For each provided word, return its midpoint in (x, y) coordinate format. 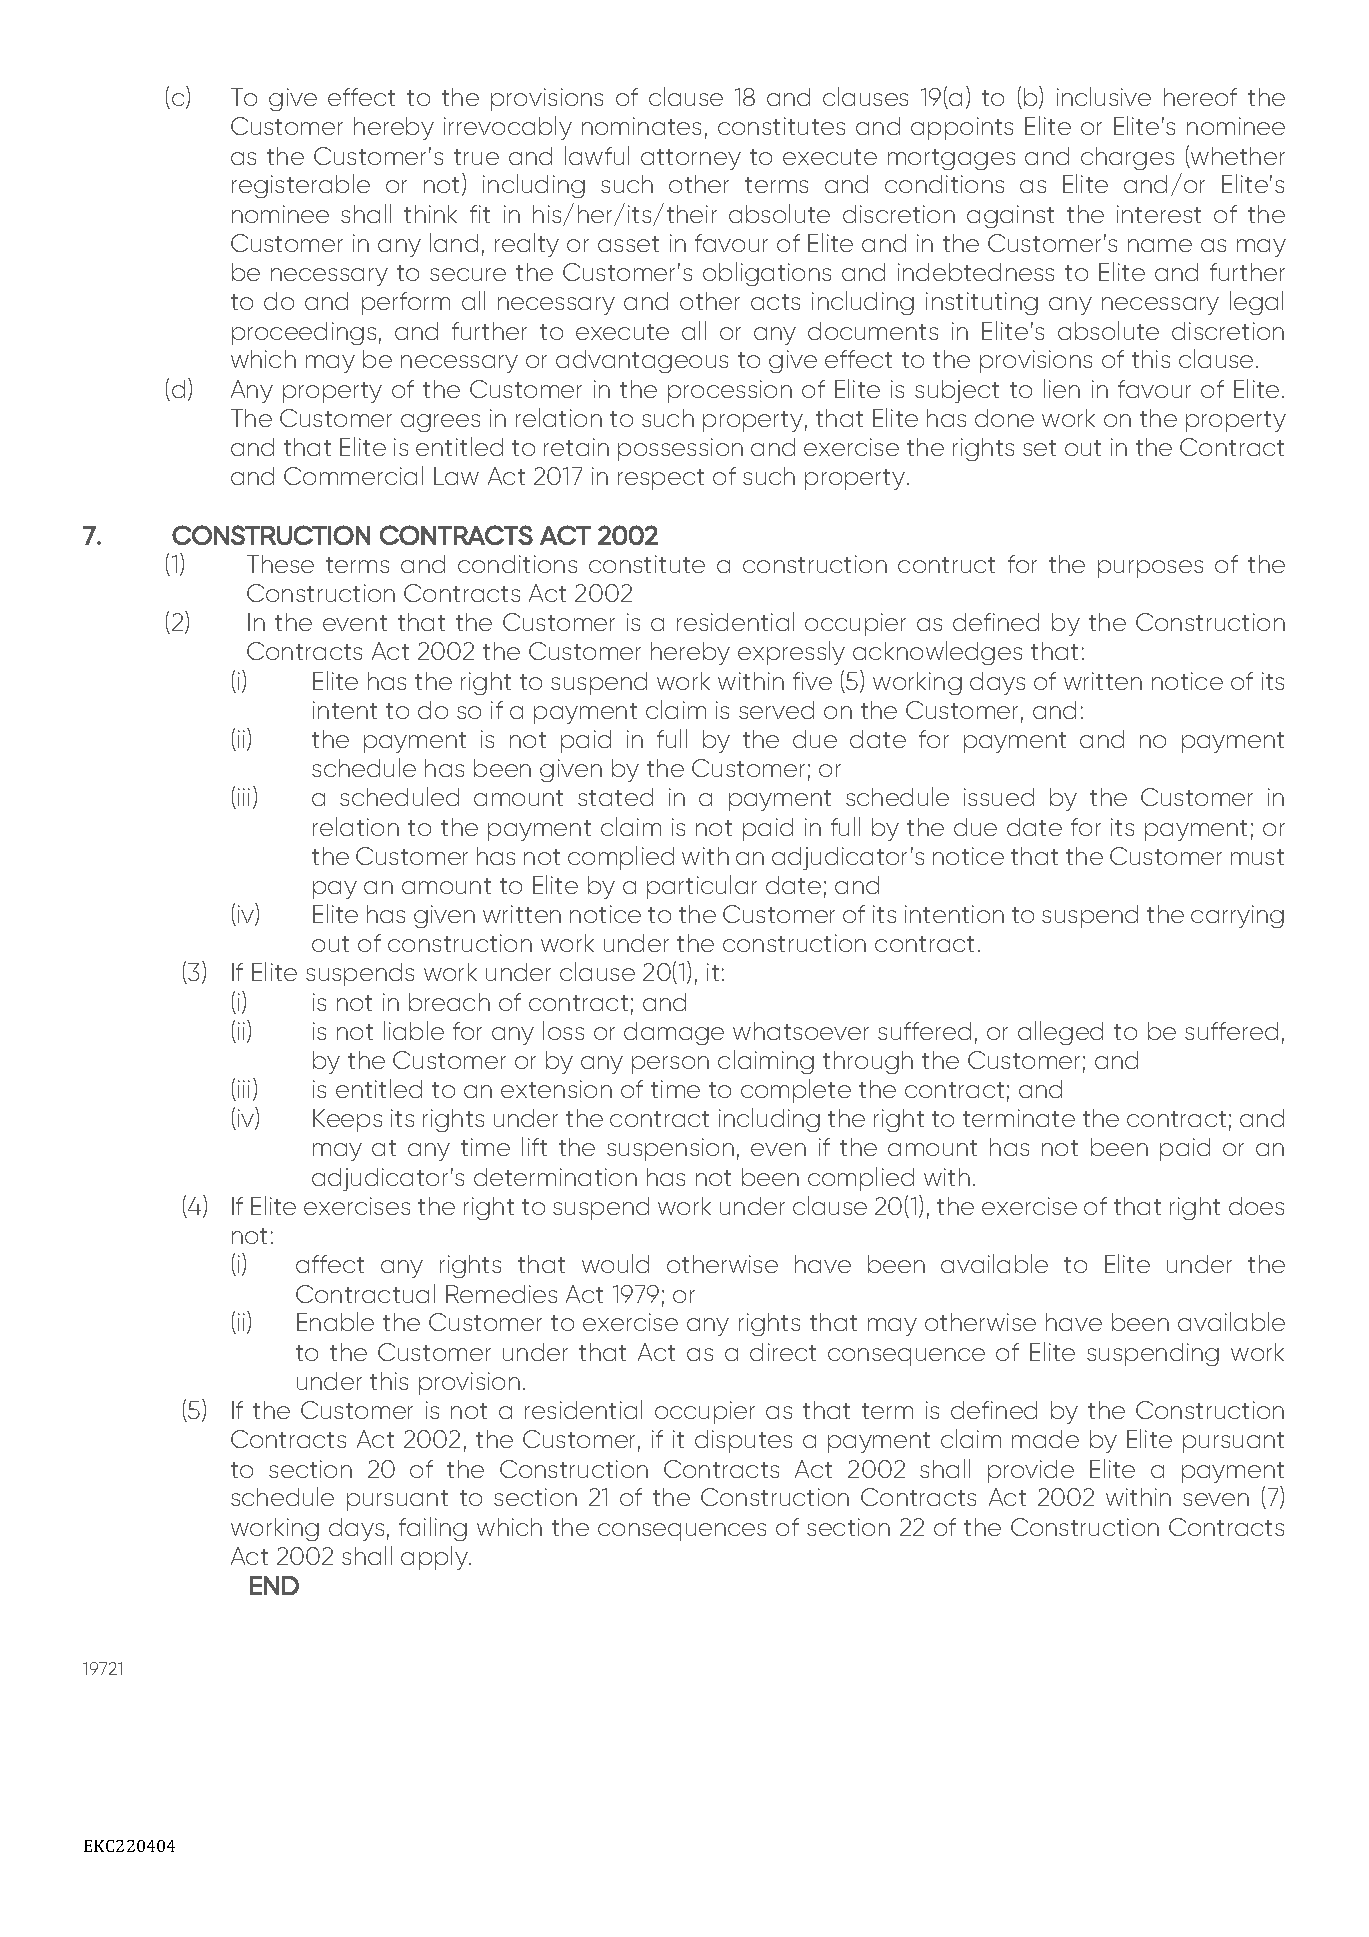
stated (615, 797)
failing (433, 1529)
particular (702, 887)
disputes (743, 1441)
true (476, 157)
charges (1127, 158)
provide (1031, 1471)
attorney (691, 159)
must (1257, 857)
